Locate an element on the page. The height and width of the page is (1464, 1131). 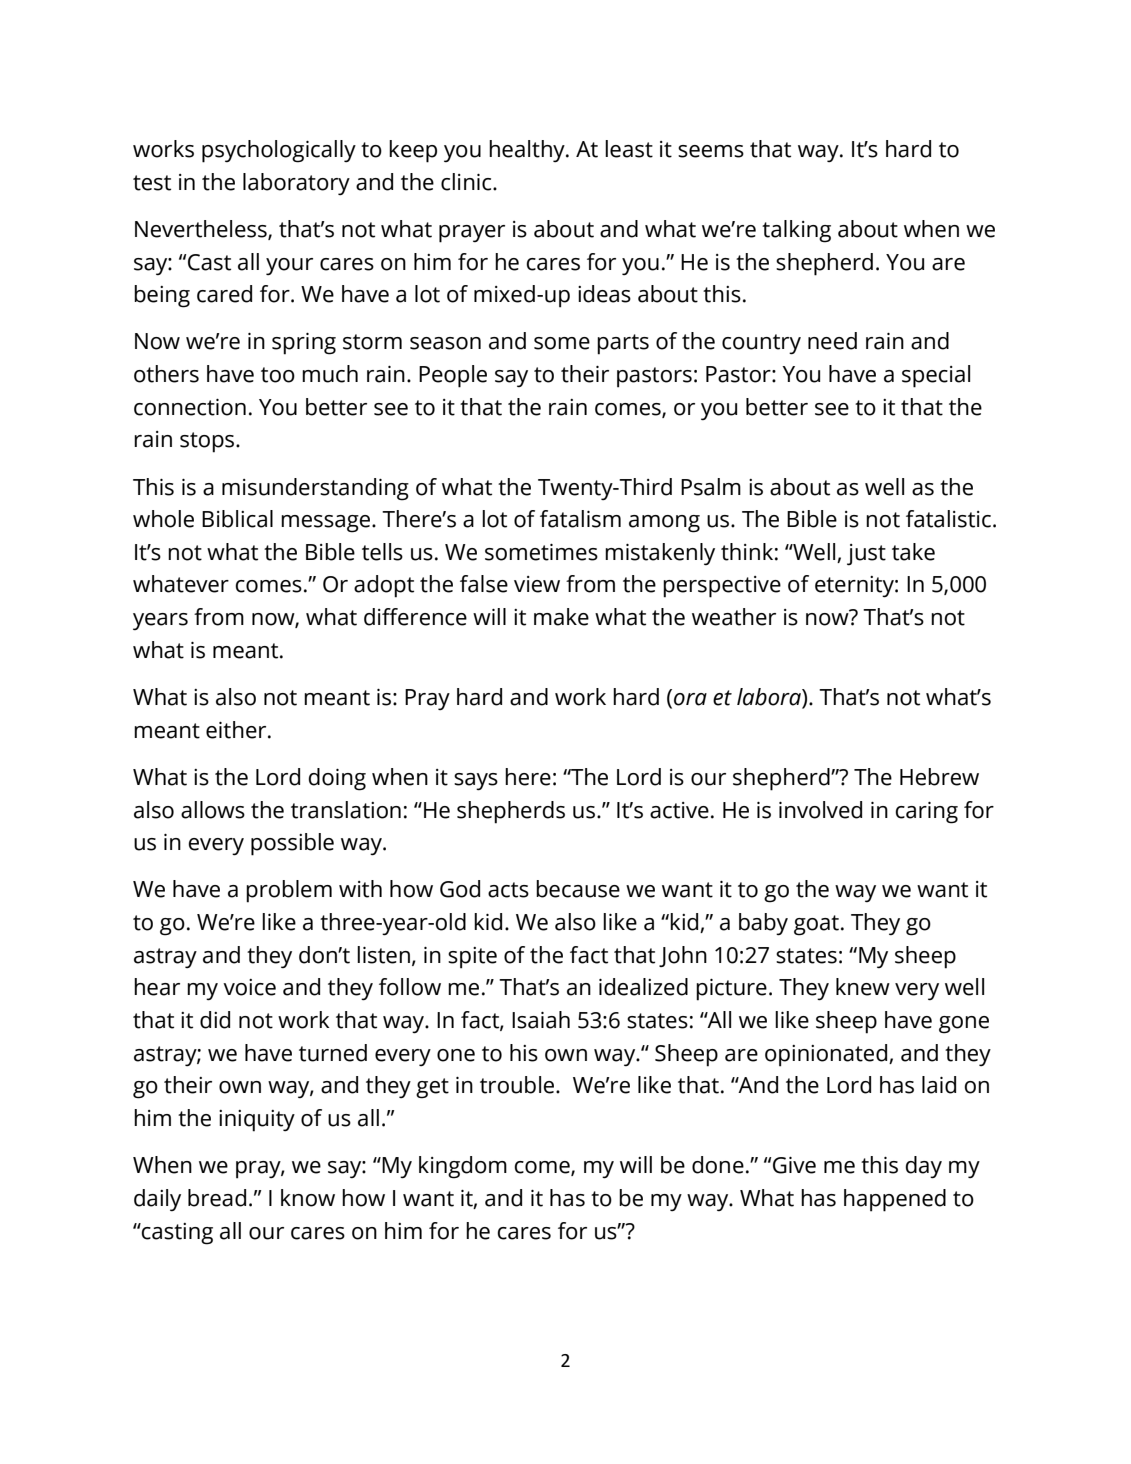
talking is located at coordinates (796, 231).
